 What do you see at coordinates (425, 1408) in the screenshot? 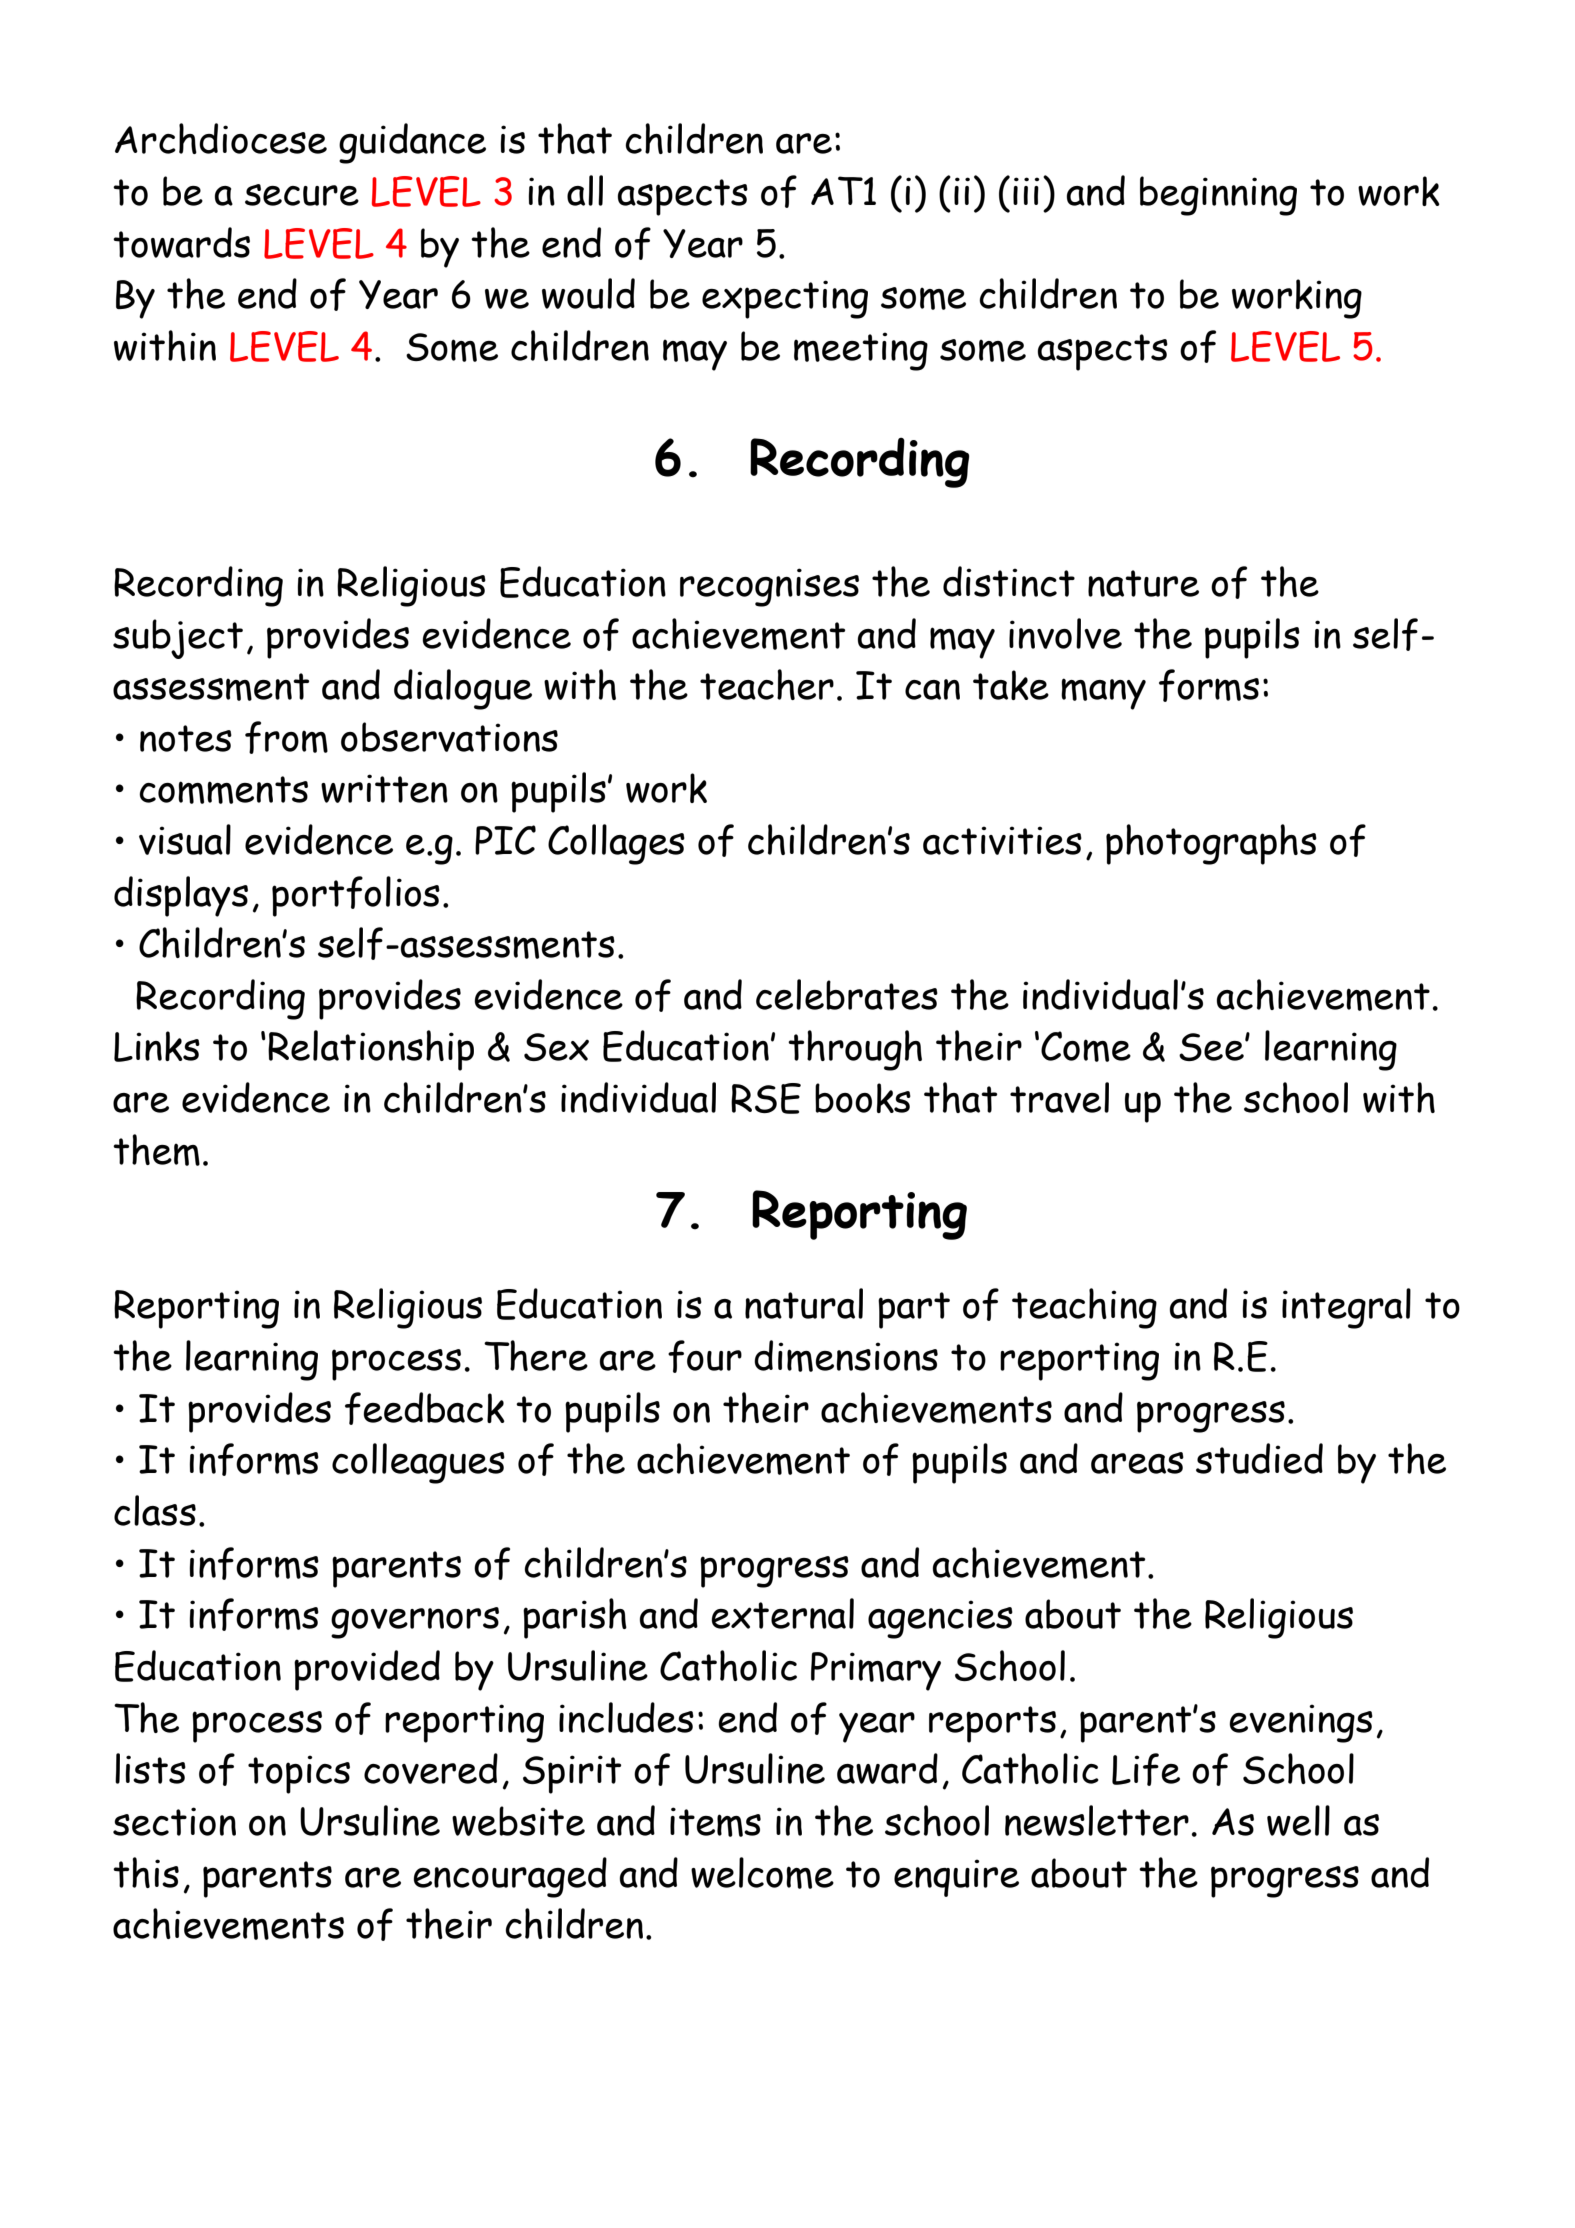
I see `feedback` at bounding box center [425, 1408].
